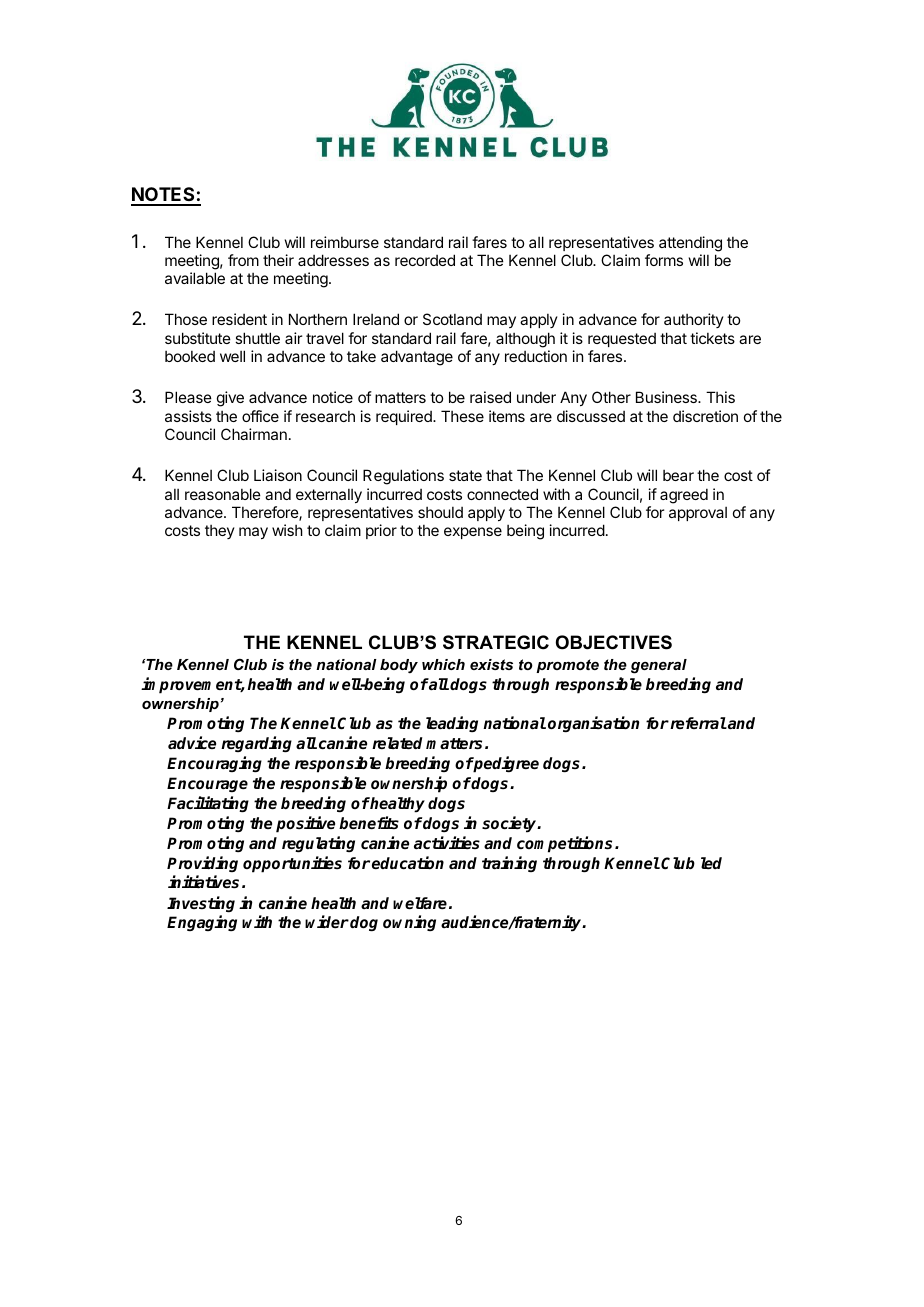 The height and width of the page is (1307, 924). I want to click on shuttle, so click(257, 338).
